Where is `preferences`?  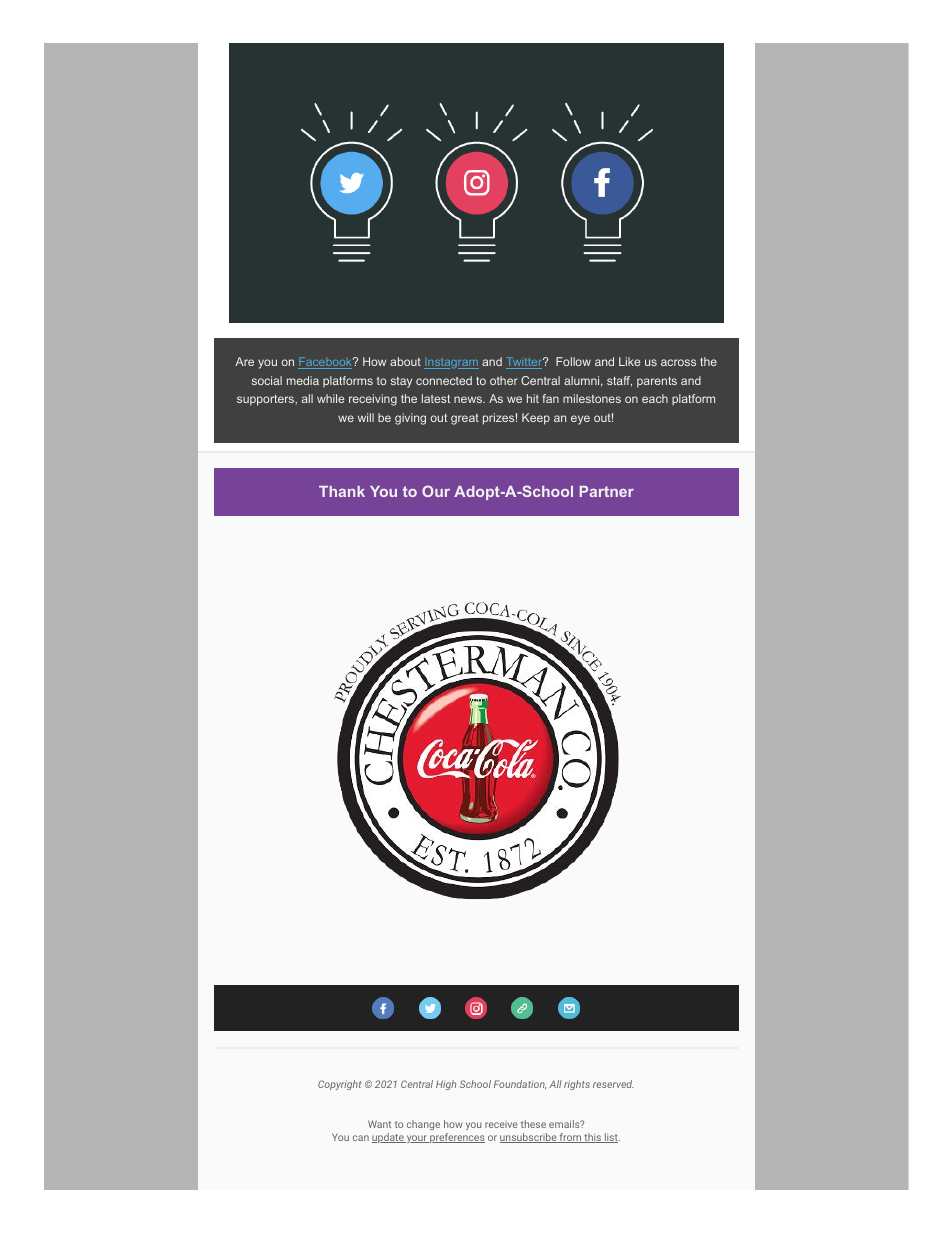
preferences is located at coordinates (456, 1138).
